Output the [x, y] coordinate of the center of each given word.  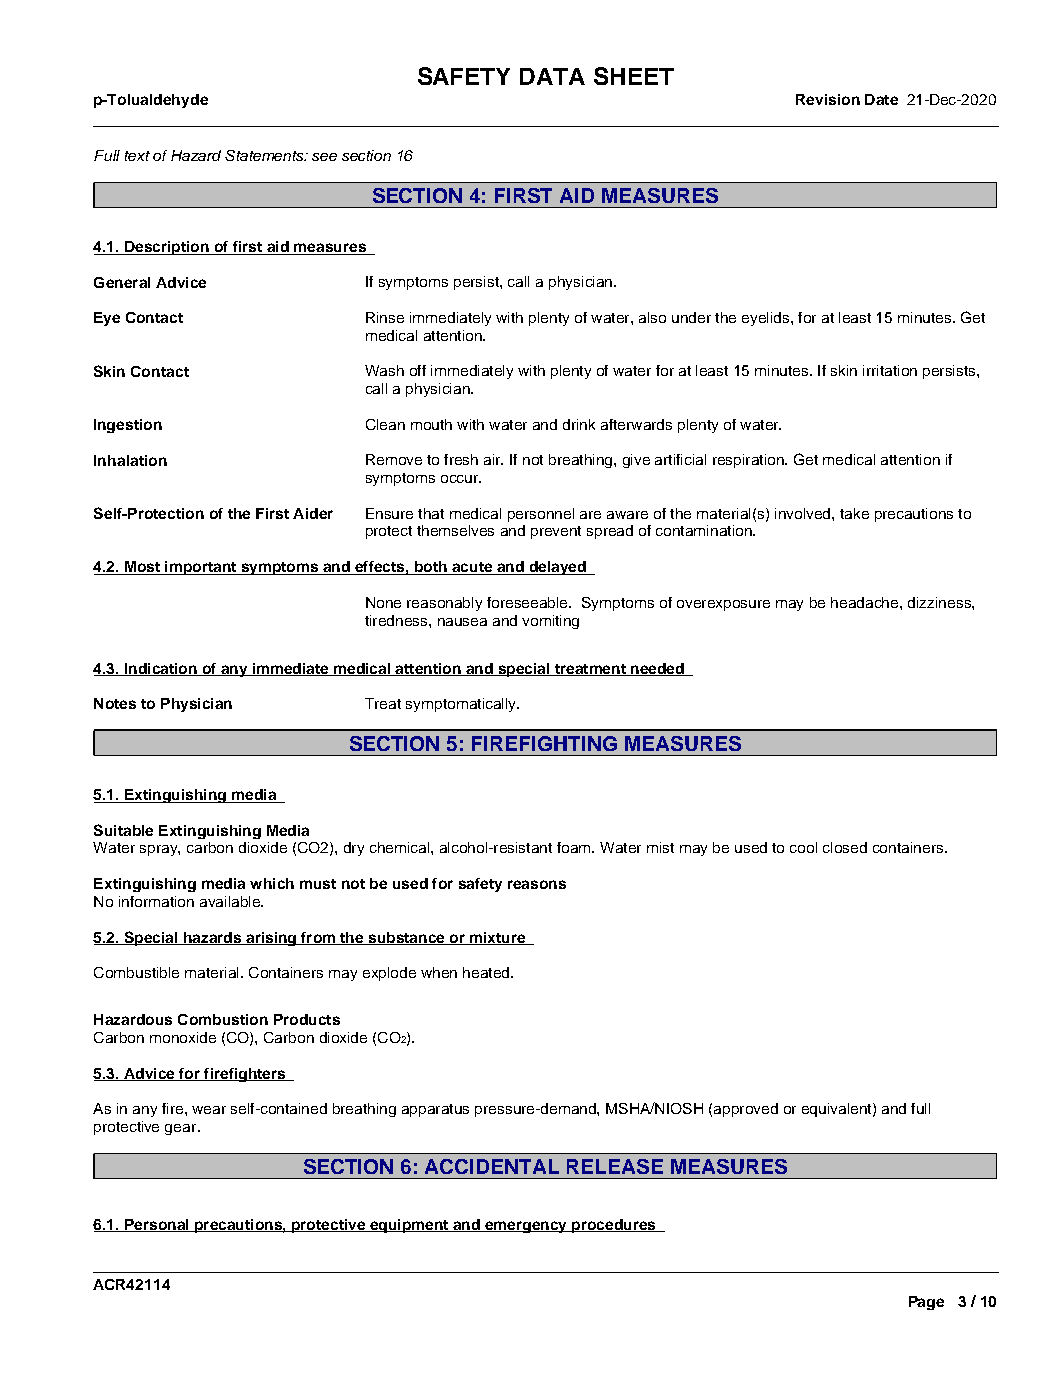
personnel [541, 515]
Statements [265, 155]
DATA [552, 76]
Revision [828, 99]
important [200, 568]
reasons [537, 884]
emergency [526, 1227]
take [854, 513]
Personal [157, 1225]
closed [845, 847]
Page [926, 1303]
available [231, 901]
